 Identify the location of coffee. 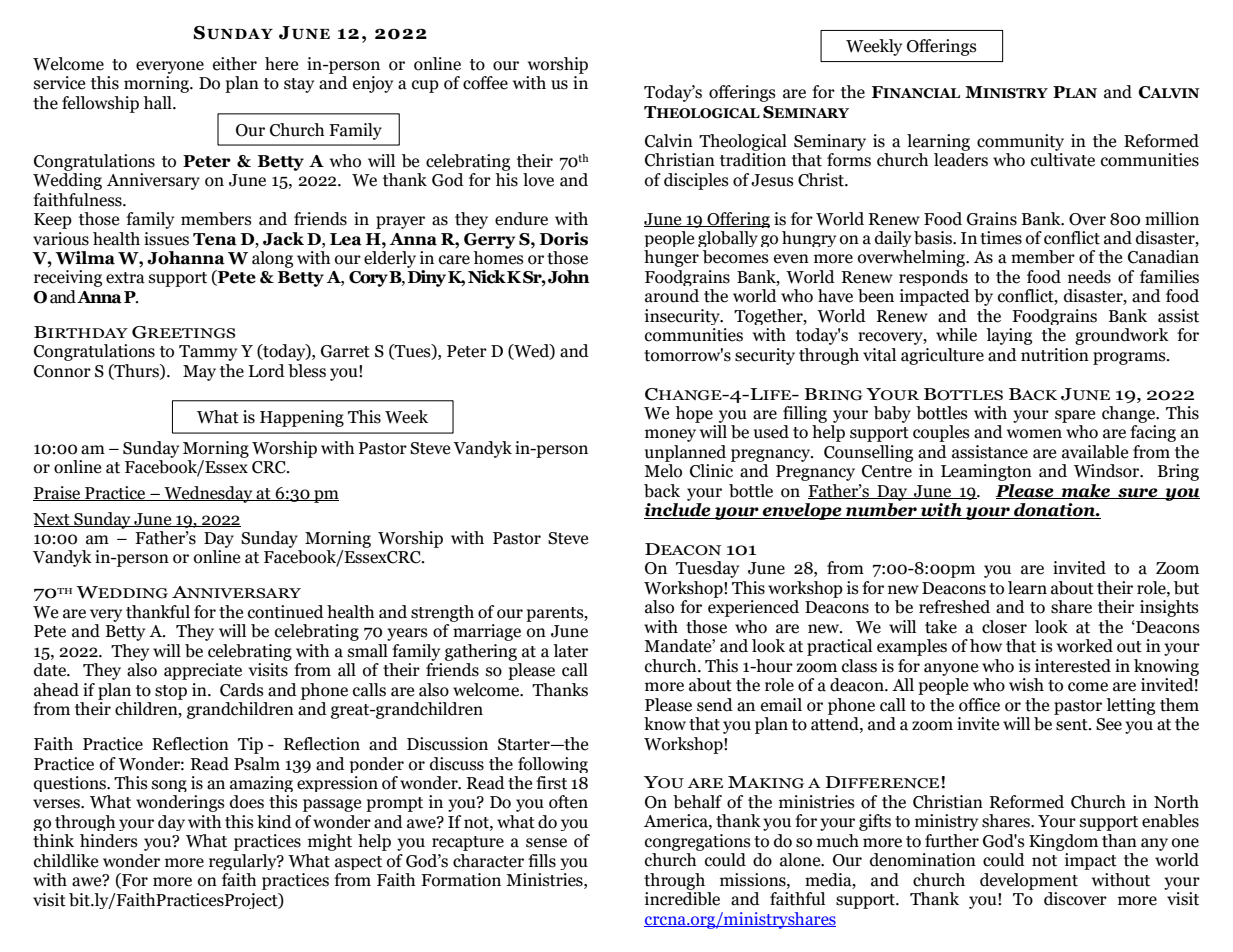
(485, 83).
